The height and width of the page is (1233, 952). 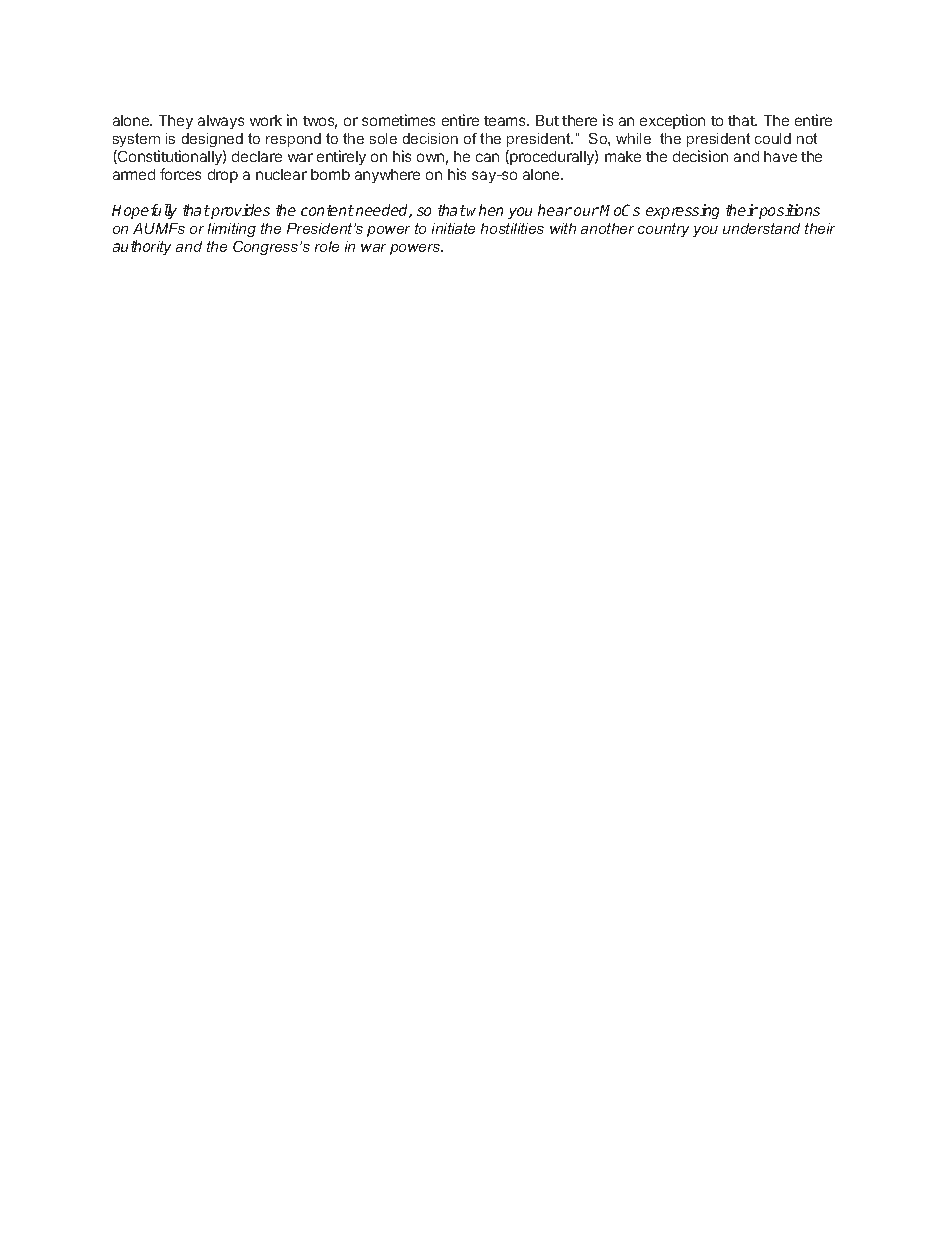 I want to click on declare, so click(x=257, y=156).
